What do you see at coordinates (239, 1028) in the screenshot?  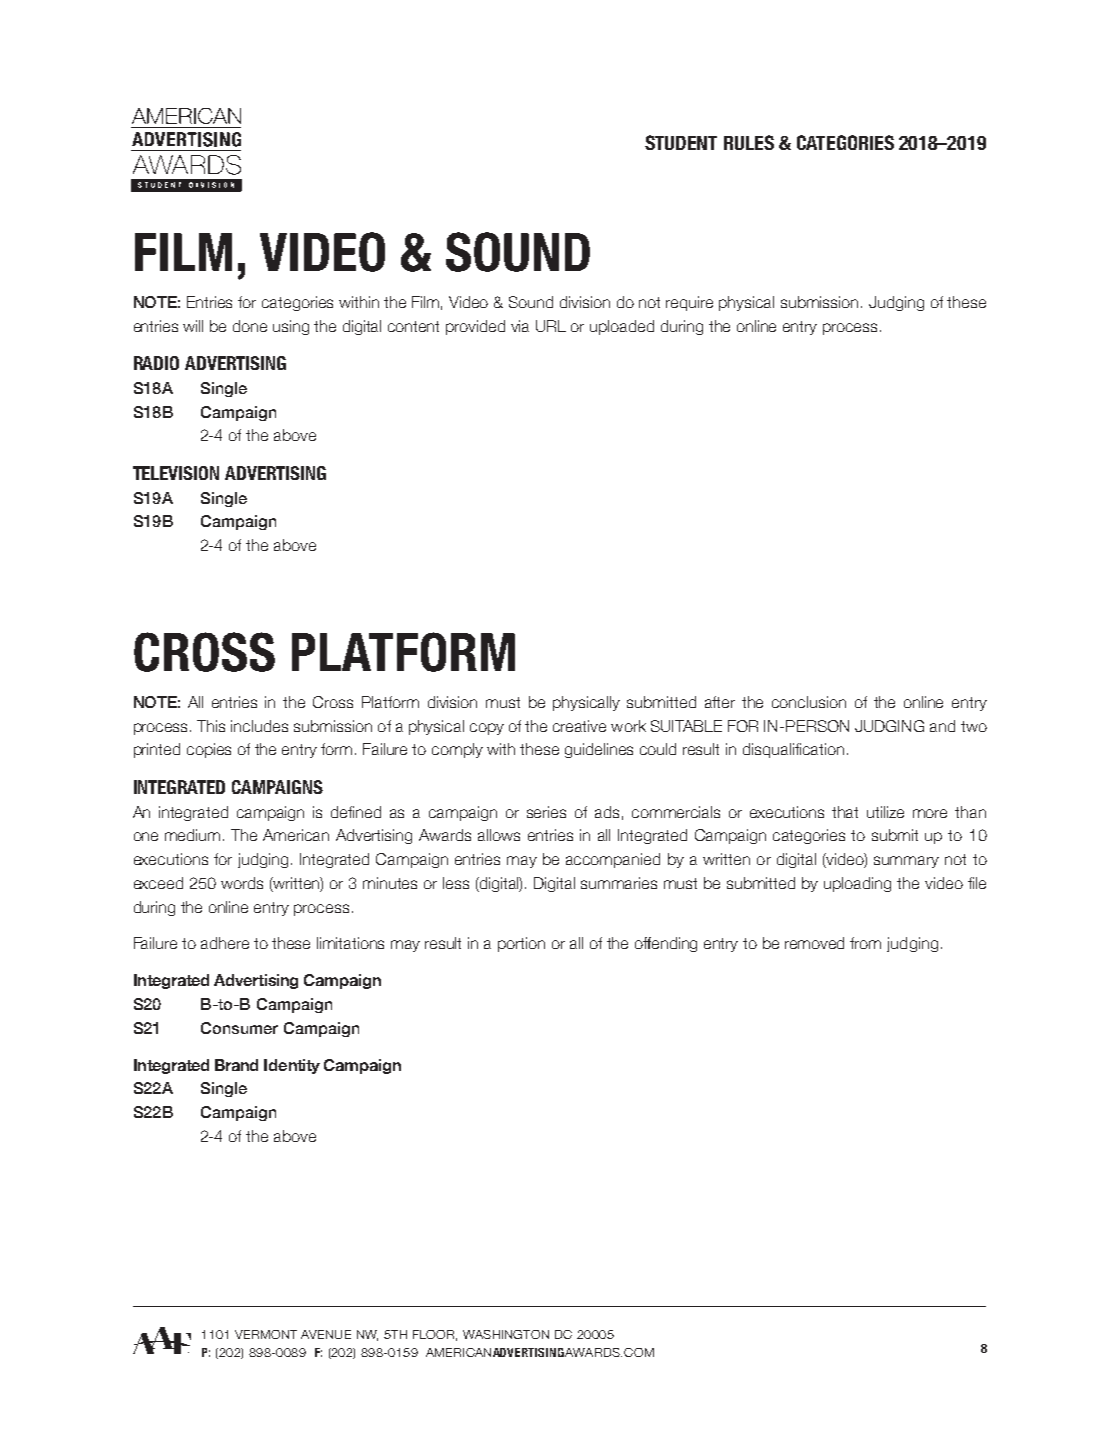 I see `Consumer` at bounding box center [239, 1028].
